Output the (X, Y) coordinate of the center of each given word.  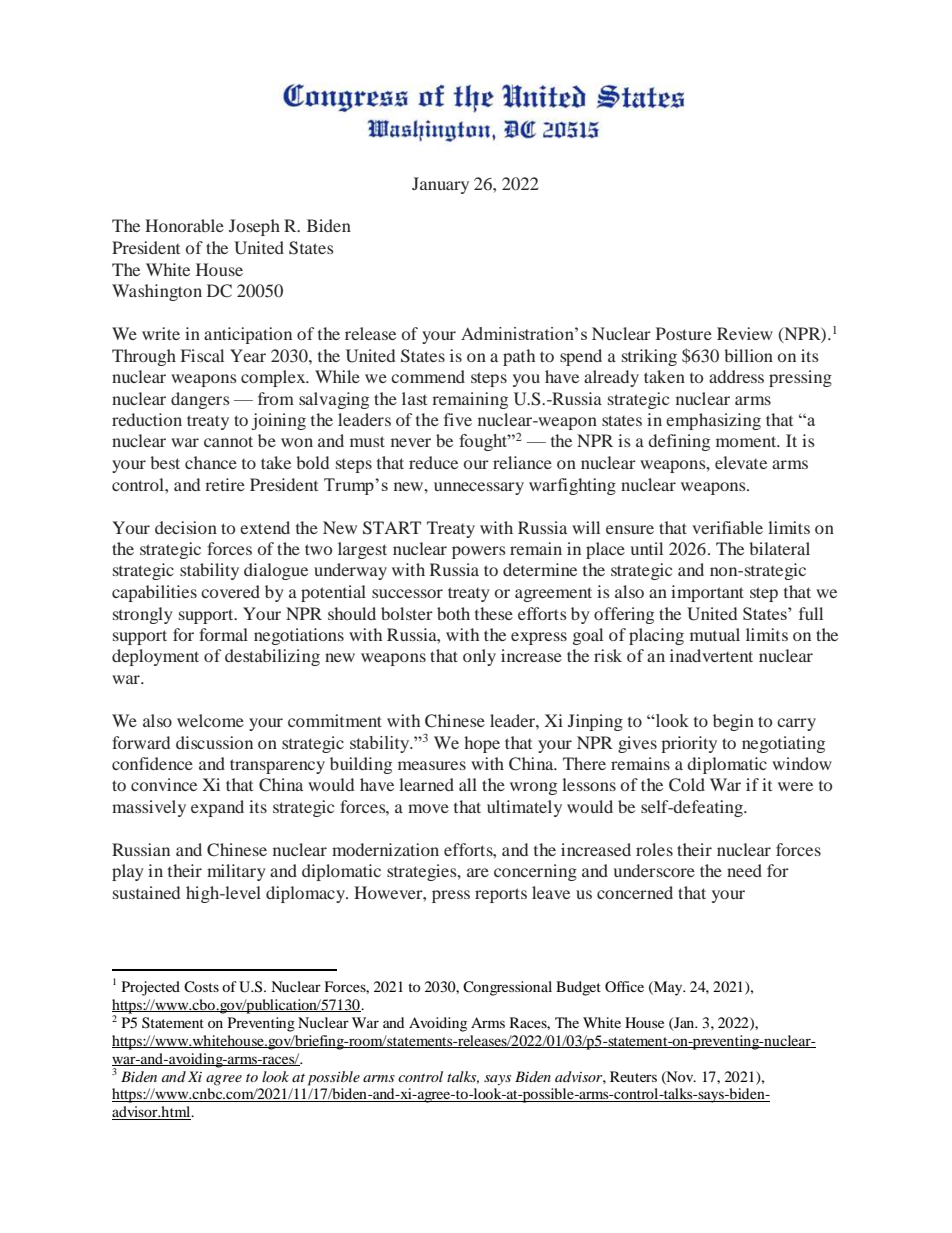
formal (223, 634)
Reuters (633, 1076)
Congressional (507, 988)
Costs (201, 987)
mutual (715, 634)
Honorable (184, 225)
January (440, 185)
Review (745, 333)
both (453, 613)
